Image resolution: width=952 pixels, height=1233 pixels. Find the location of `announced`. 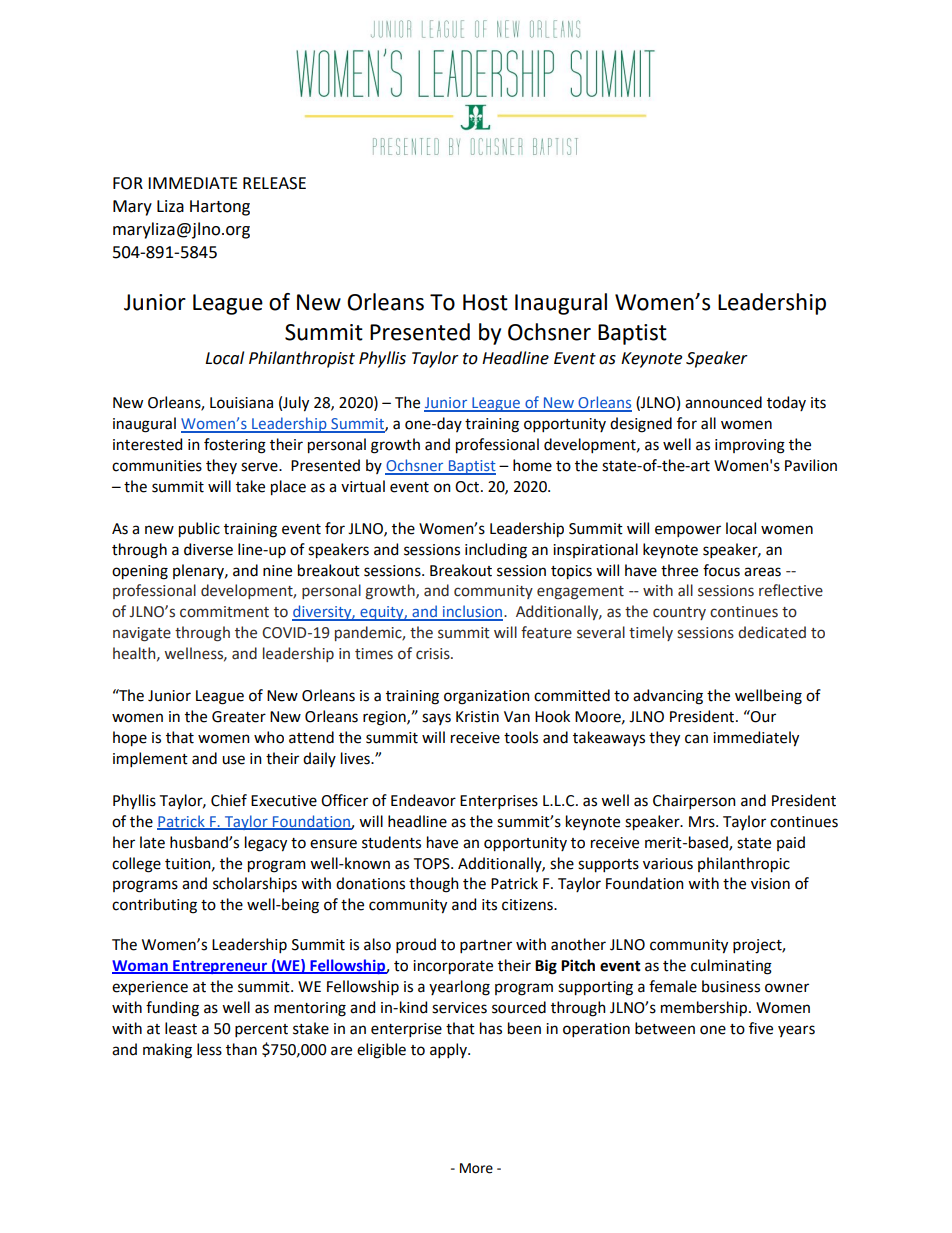

announced is located at coordinates (723, 402).
